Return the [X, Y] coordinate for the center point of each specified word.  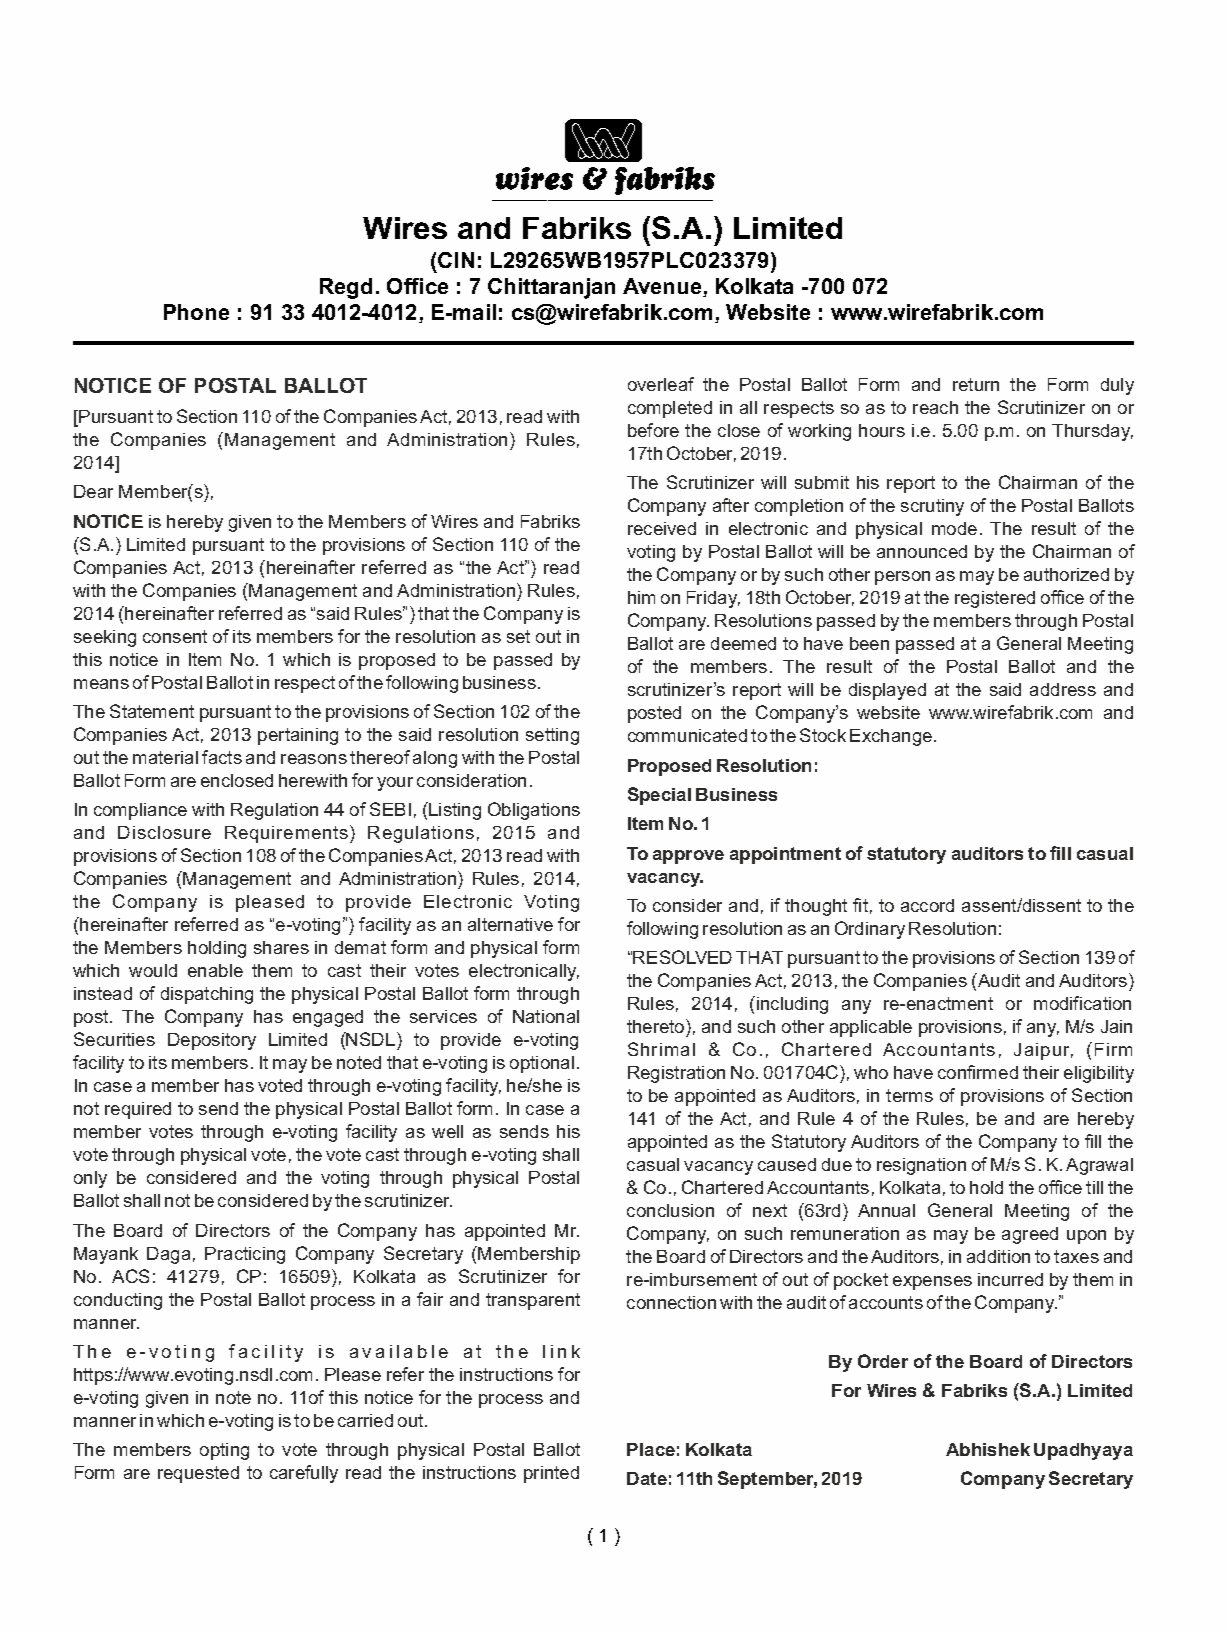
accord [927, 905]
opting [224, 1451]
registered [995, 599]
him [641, 597]
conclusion [670, 1210]
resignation [921, 1166]
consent [175, 636]
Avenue [663, 287]
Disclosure [164, 832]
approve [688, 857]
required [138, 1110]
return [976, 384]
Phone [196, 312]
